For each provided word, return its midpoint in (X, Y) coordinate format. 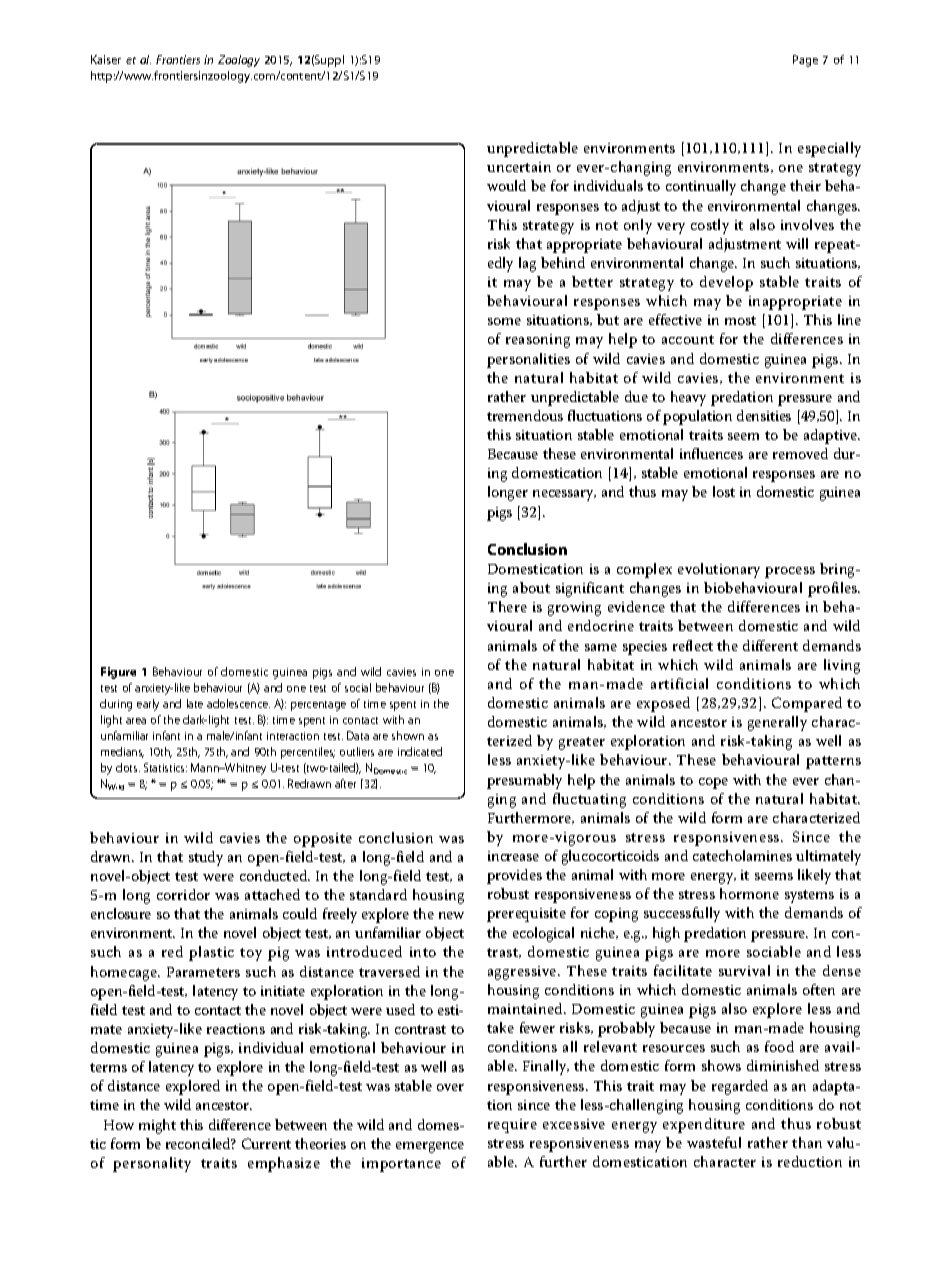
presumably (524, 781)
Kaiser (106, 59)
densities (764, 415)
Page (805, 61)
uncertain (519, 167)
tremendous (525, 415)
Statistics (165, 767)
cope (713, 783)
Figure (118, 673)
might (157, 1126)
